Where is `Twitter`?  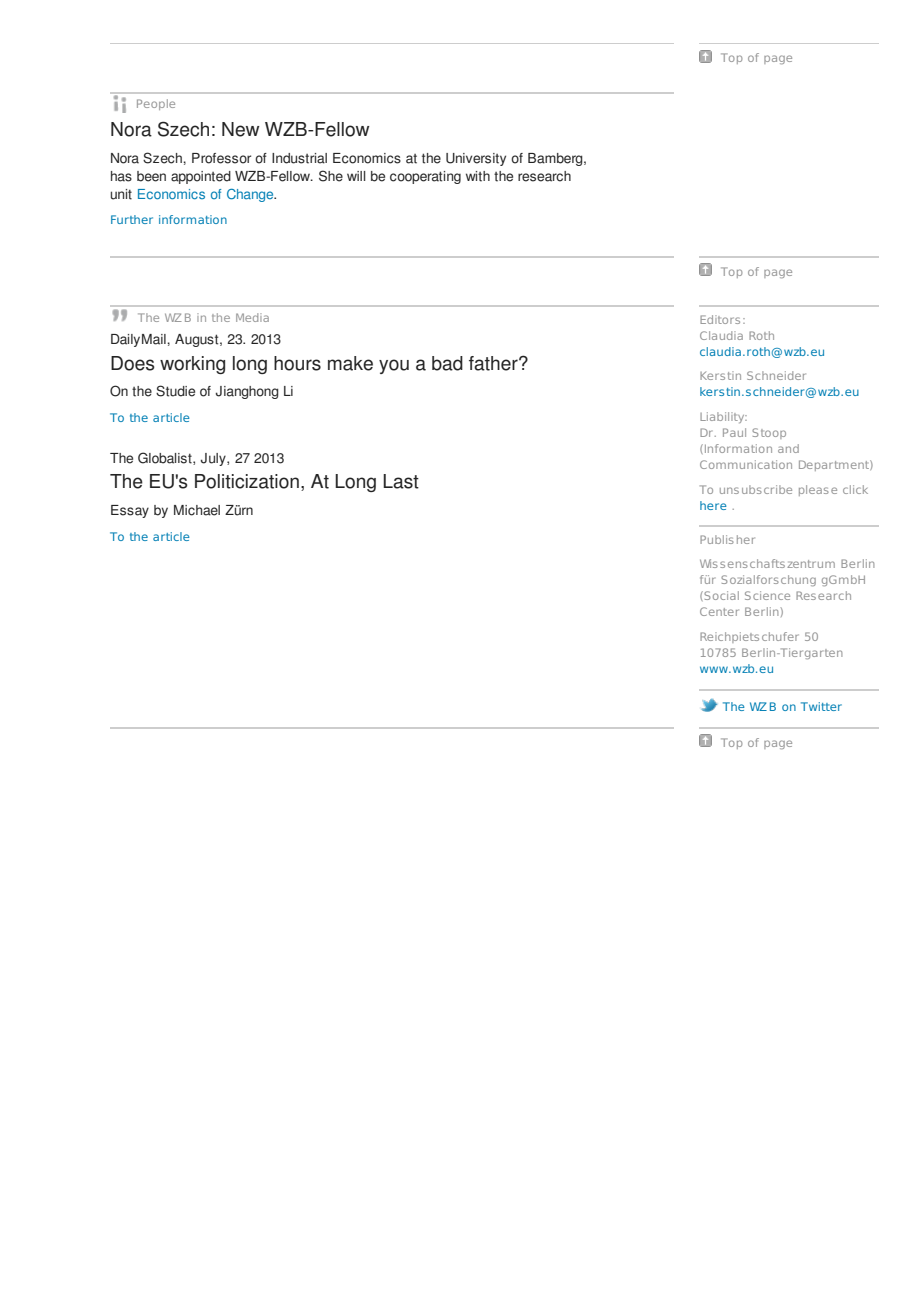 Twitter is located at coordinates (821, 706).
